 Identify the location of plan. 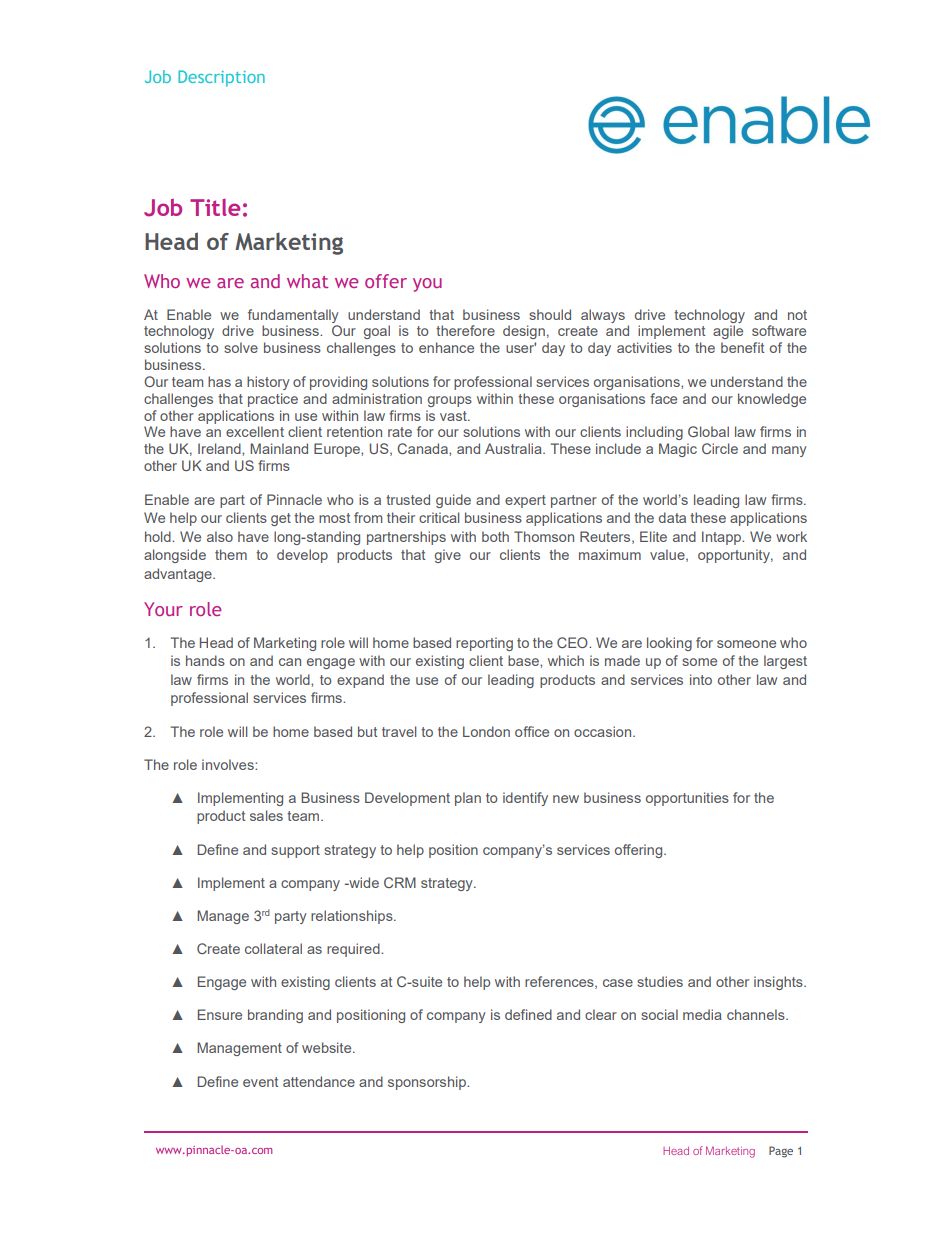
(468, 799).
